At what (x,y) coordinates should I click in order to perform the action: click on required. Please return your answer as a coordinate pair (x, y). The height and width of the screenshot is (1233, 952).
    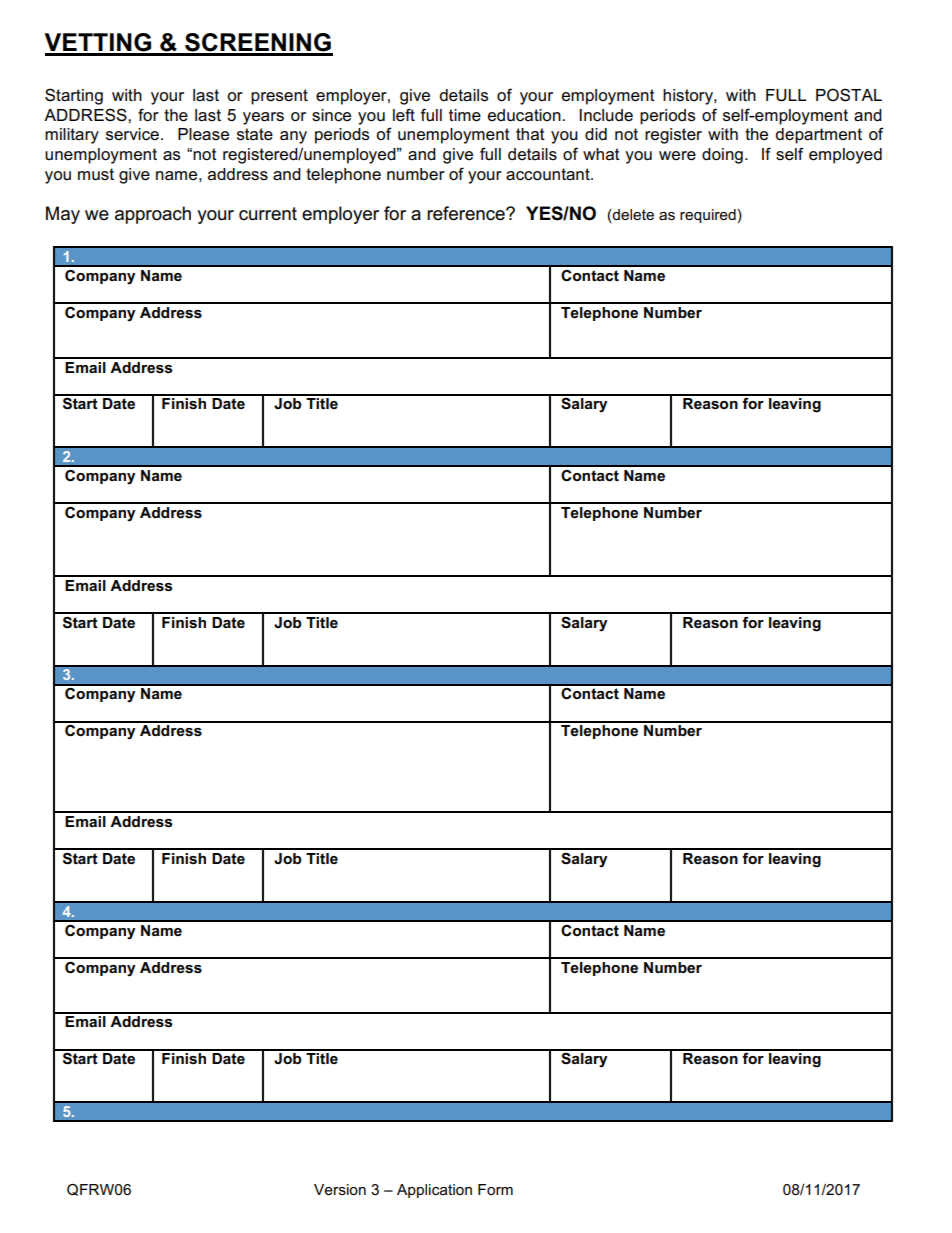
    Looking at the image, I should click on (708, 216).
